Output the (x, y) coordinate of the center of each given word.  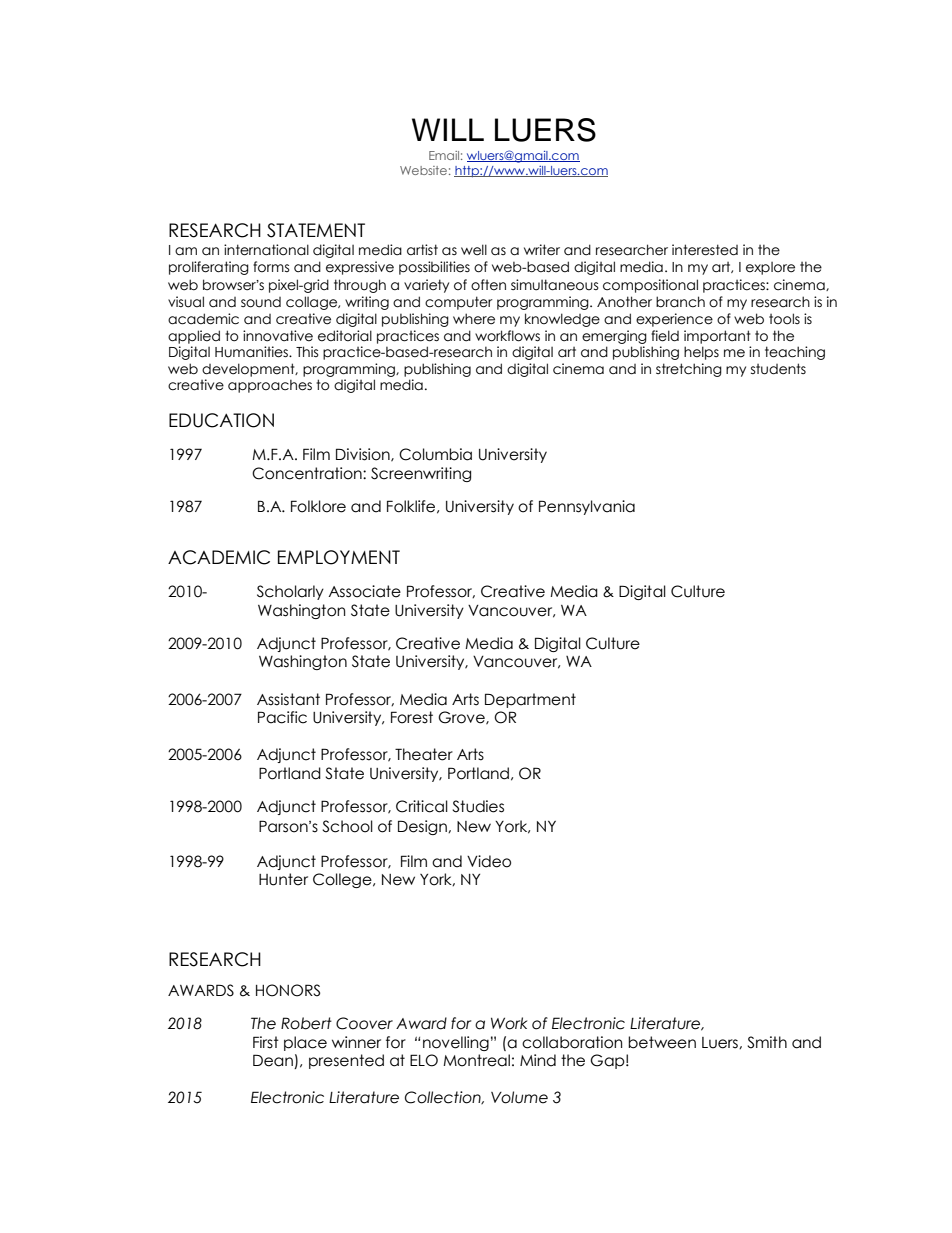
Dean (274, 1061)
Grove (462, 718)
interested (705, 250)
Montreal (476, 1060)
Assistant (288, 699)
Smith (767, 1042)
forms (271, 267)
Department (530, 700)
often (488, 285)
